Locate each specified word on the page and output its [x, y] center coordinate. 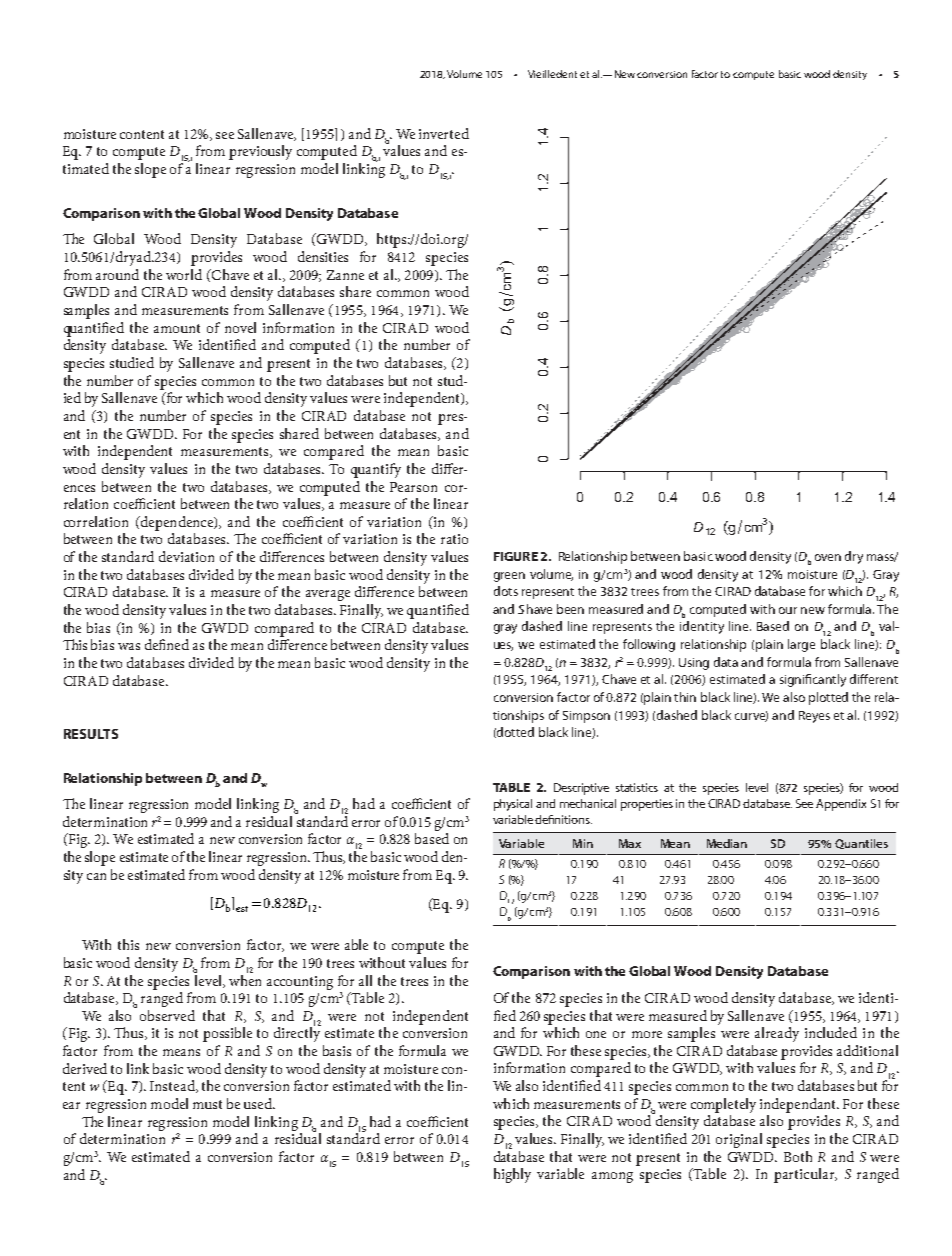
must [207, 1104]
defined [167, 644]
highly [512, 1175]
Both [798, 1156]
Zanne [345, 275]
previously [260, 152]
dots [506, 591]
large [801, 645]
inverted [444, 133]
